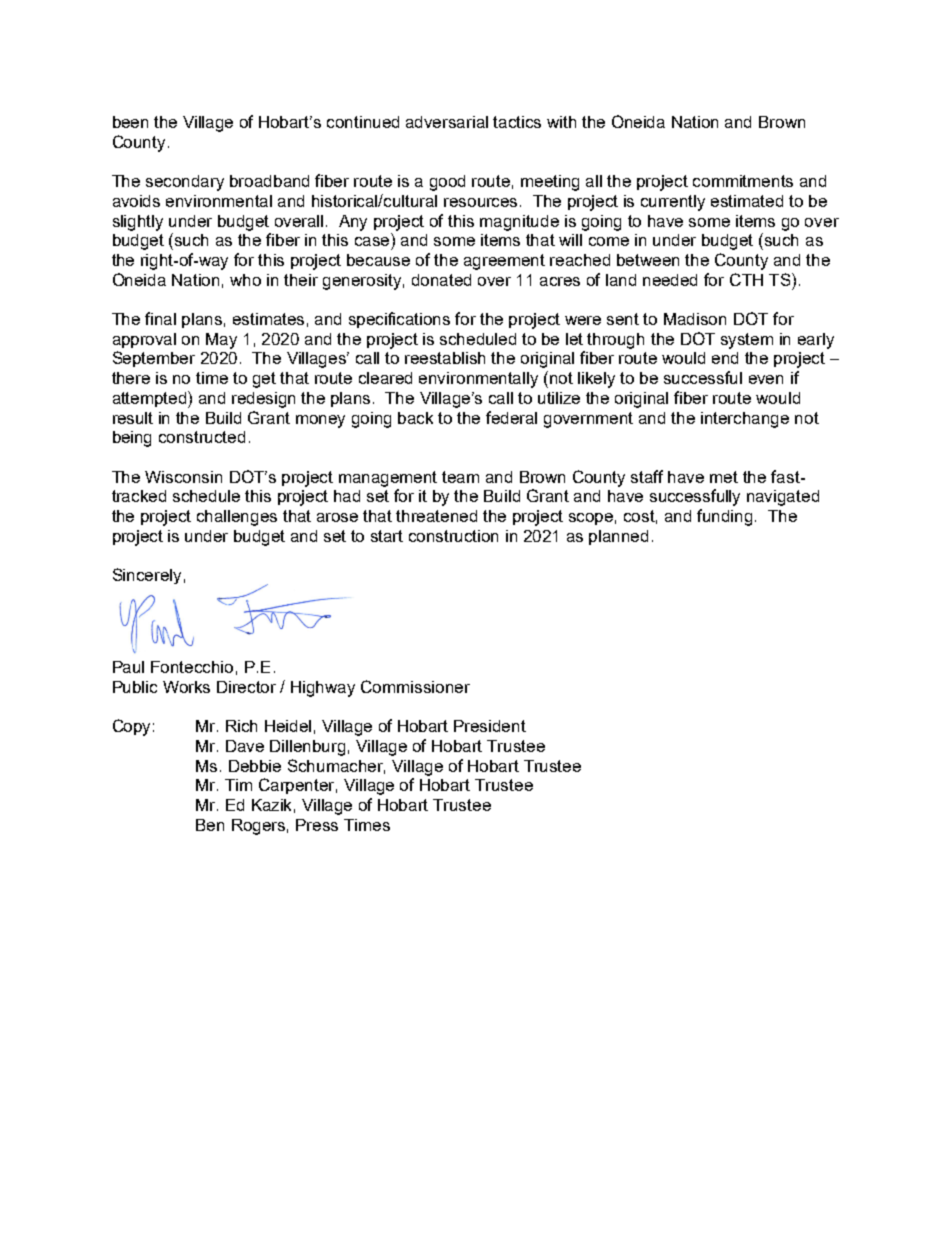 The image size is (952, 1233). Describe the element at coordinates (183, 477) in the screenshot. I see `Wisconsin` at that location.
